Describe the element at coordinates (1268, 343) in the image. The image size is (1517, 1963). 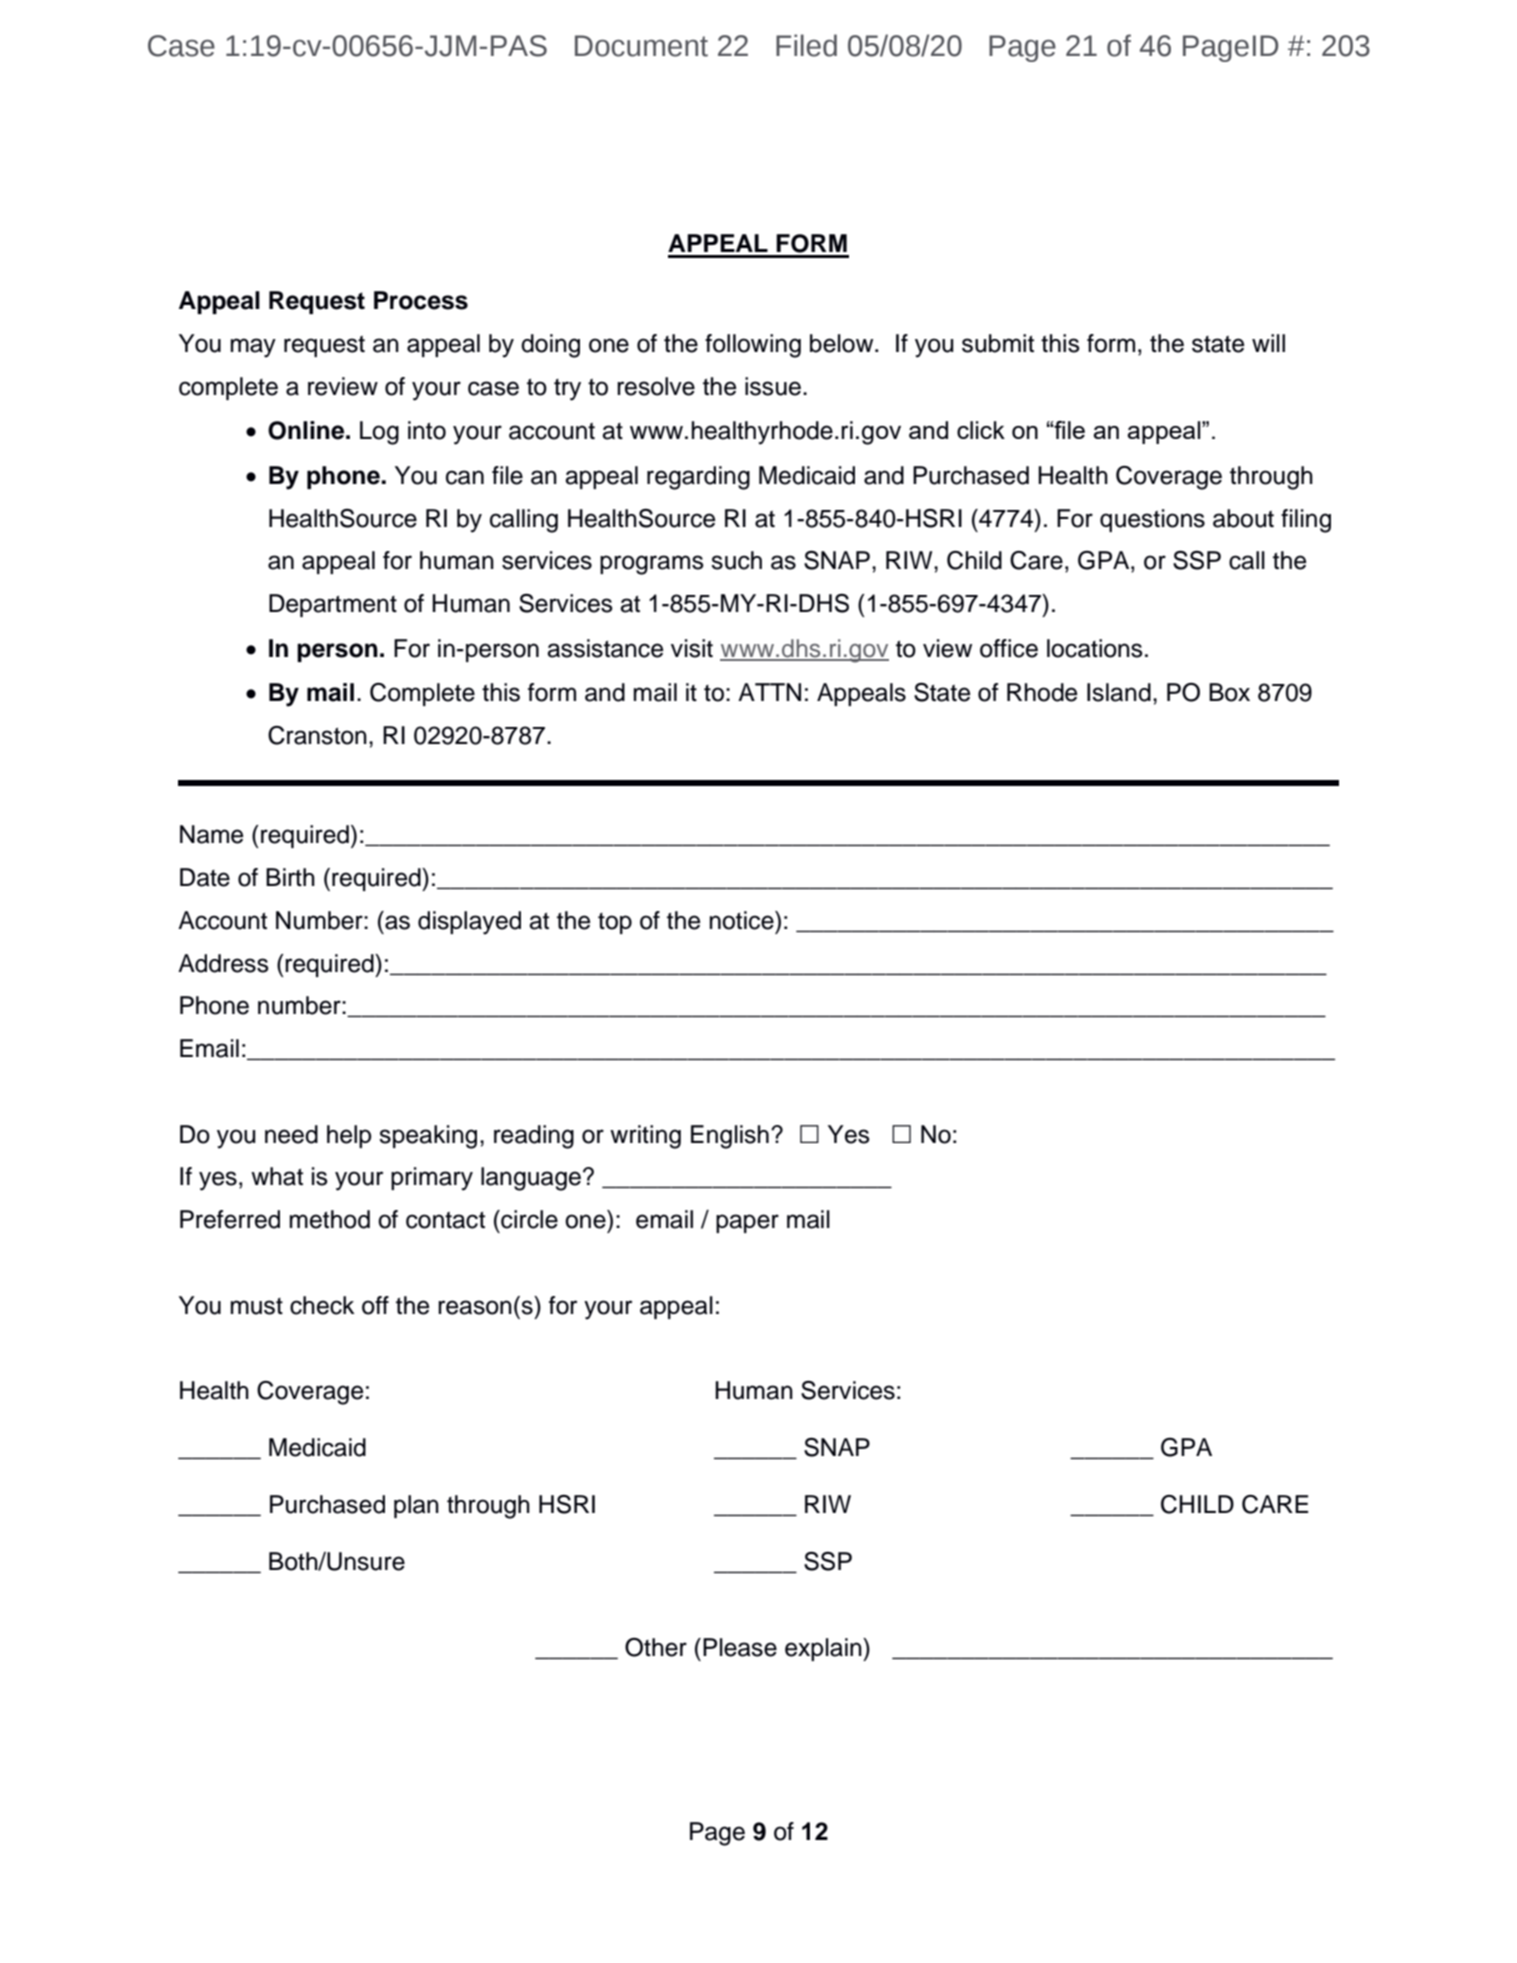
I see `will` at that location.
